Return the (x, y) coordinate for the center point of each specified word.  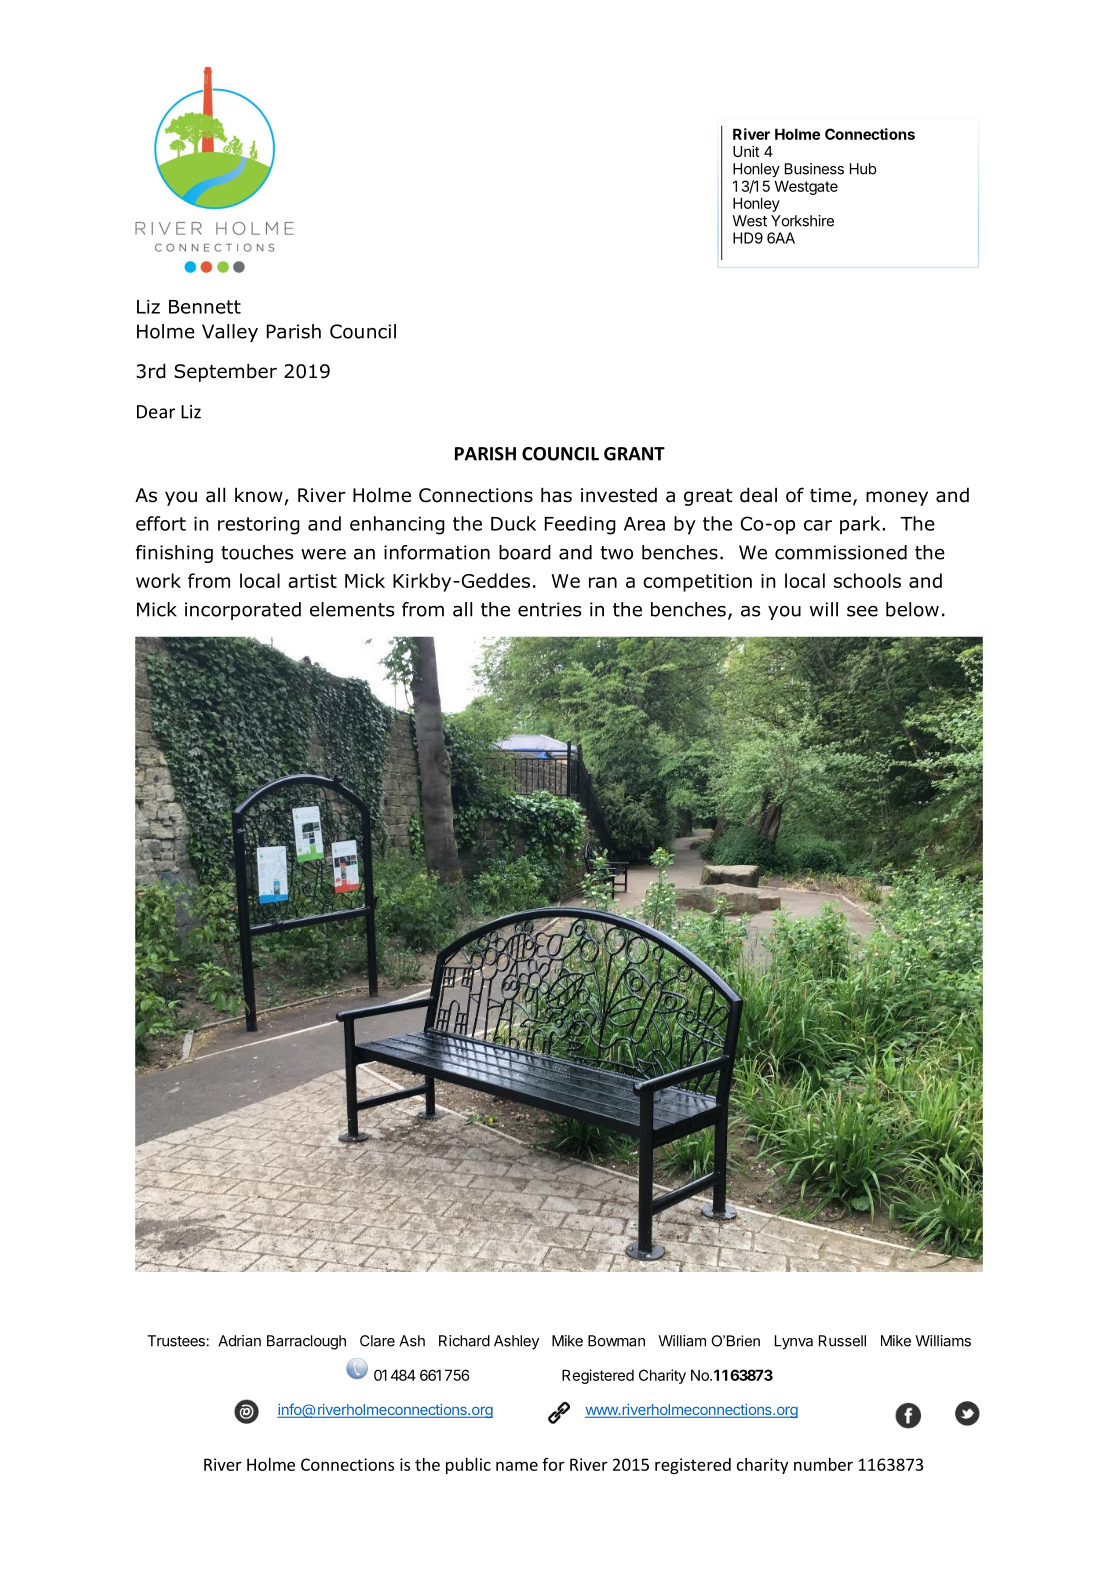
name (517, 1466)
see (862, 611)
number (823, 1464)
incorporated (243, 611)
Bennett (205, 307)
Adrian (239, 1341)
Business (814, 169)
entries (550, 609)
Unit (746, 151)
